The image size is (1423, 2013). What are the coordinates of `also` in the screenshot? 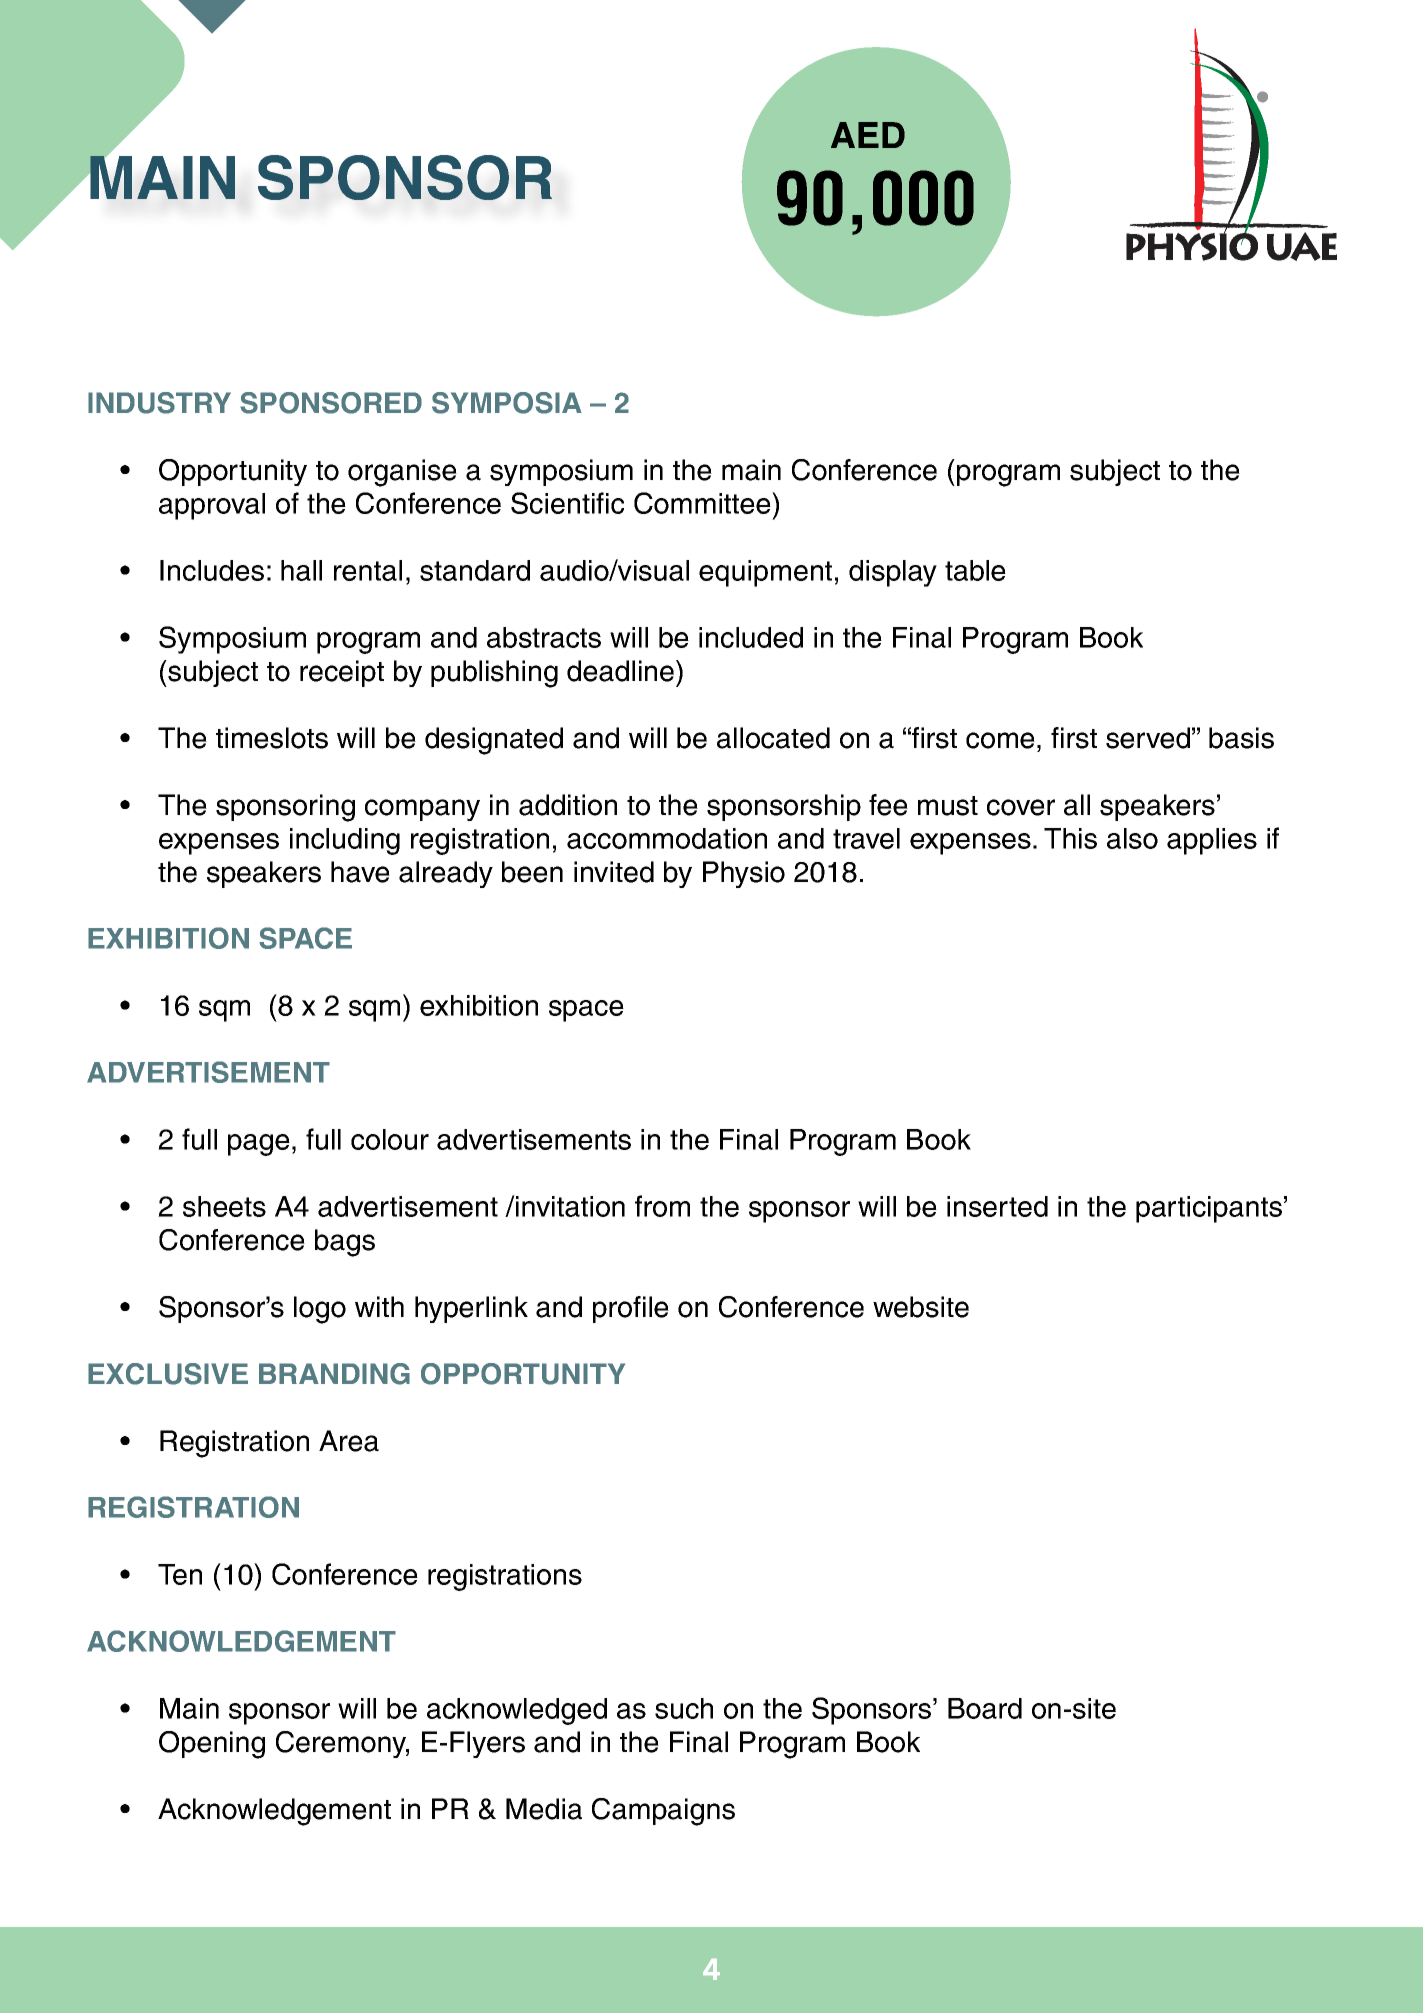 It's located at (1132, 838).
